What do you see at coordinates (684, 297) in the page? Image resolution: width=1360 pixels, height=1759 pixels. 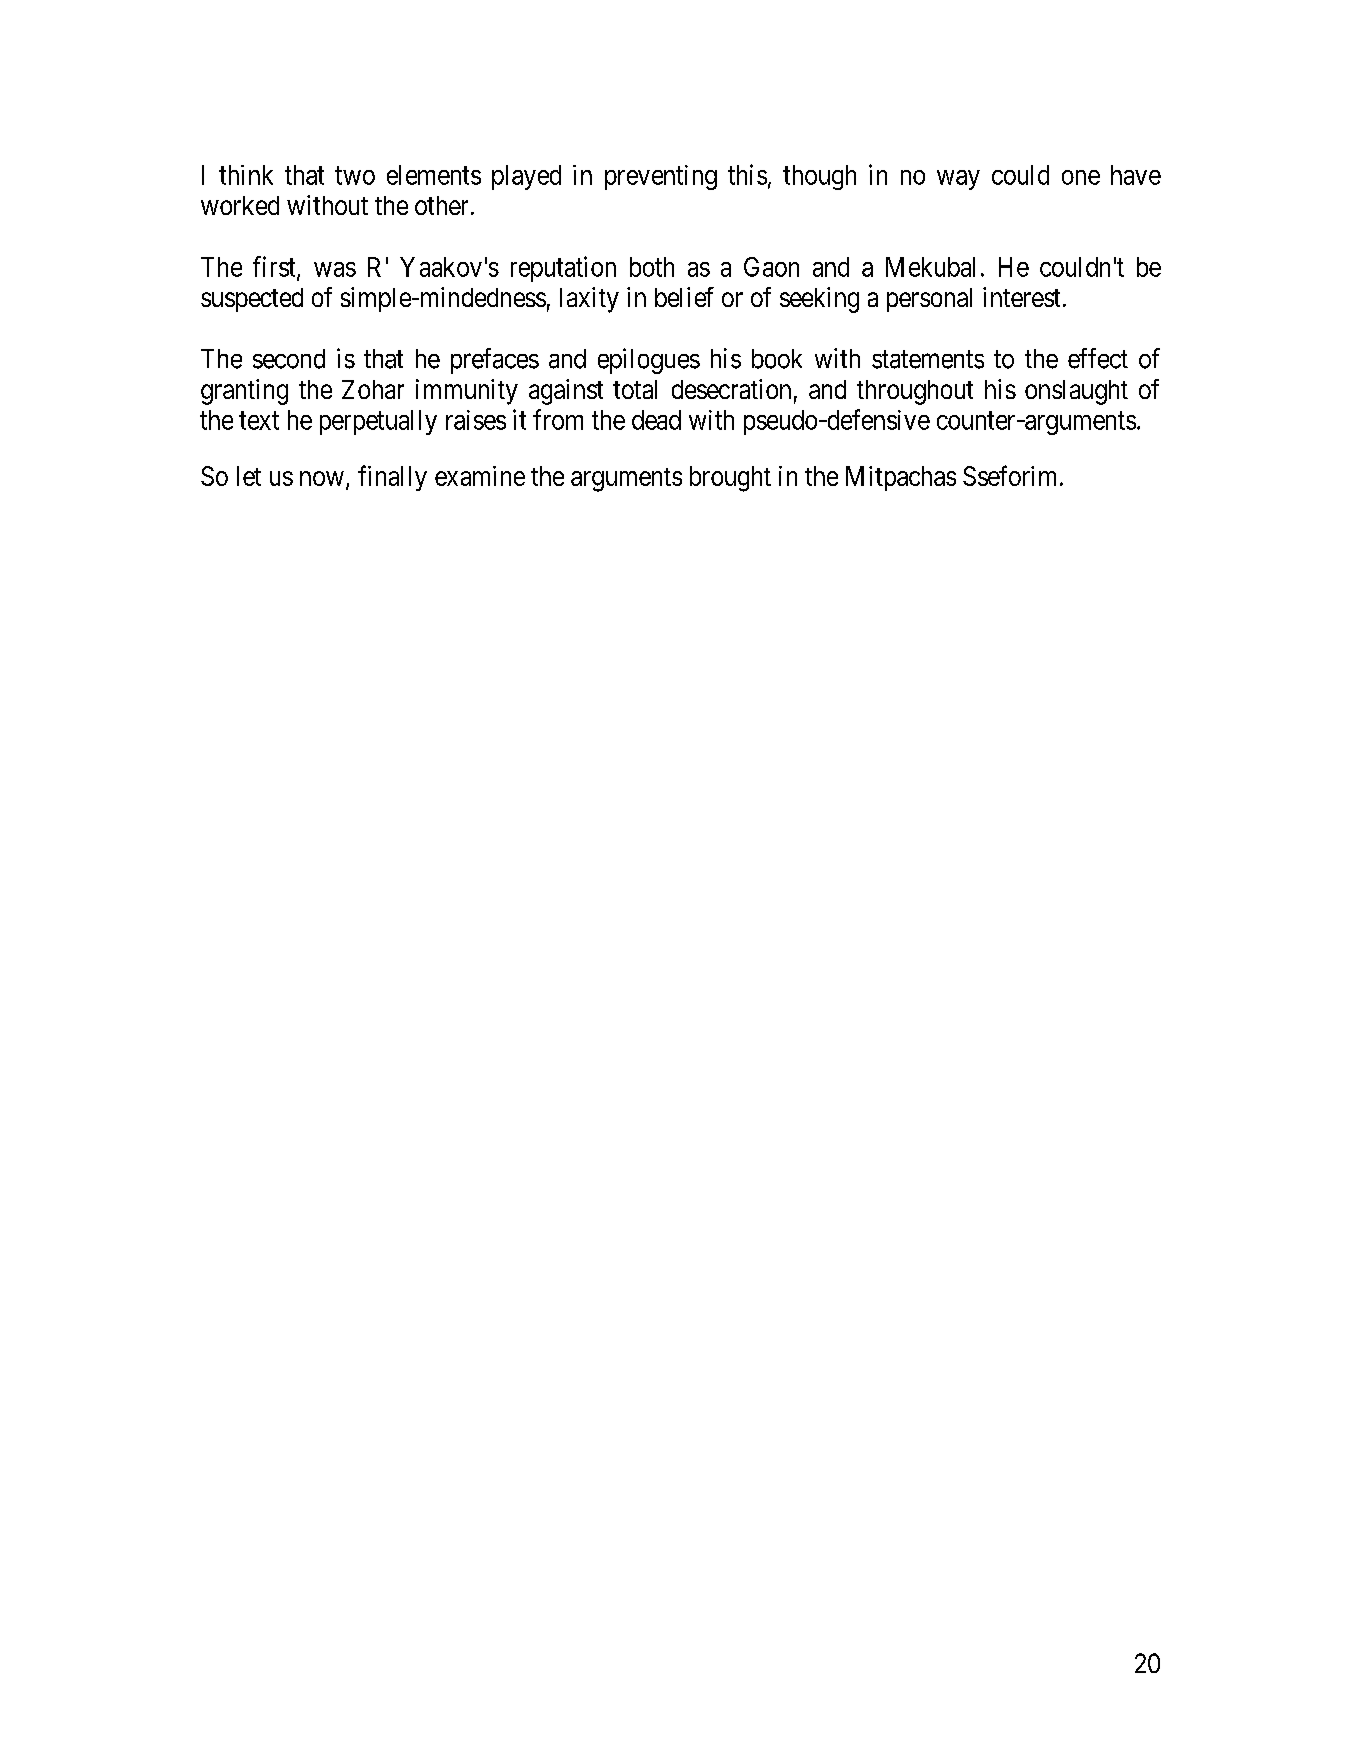 I see `belief` at bounding box center [684, 297].
